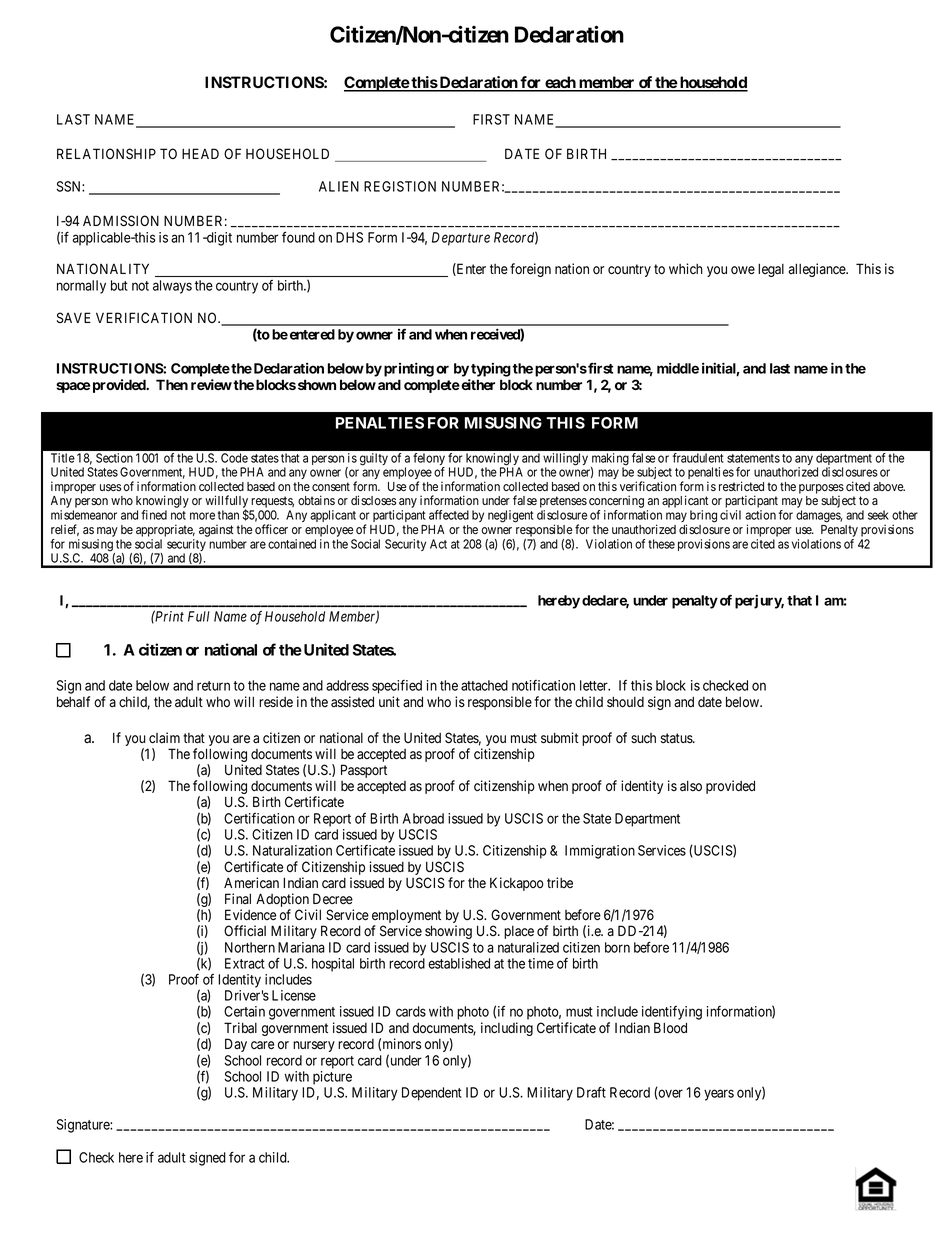 The width and height of the page is (952, 1233). Describe the element at coordinates (818, 270) in the page. I see `allegiance` at that location.
